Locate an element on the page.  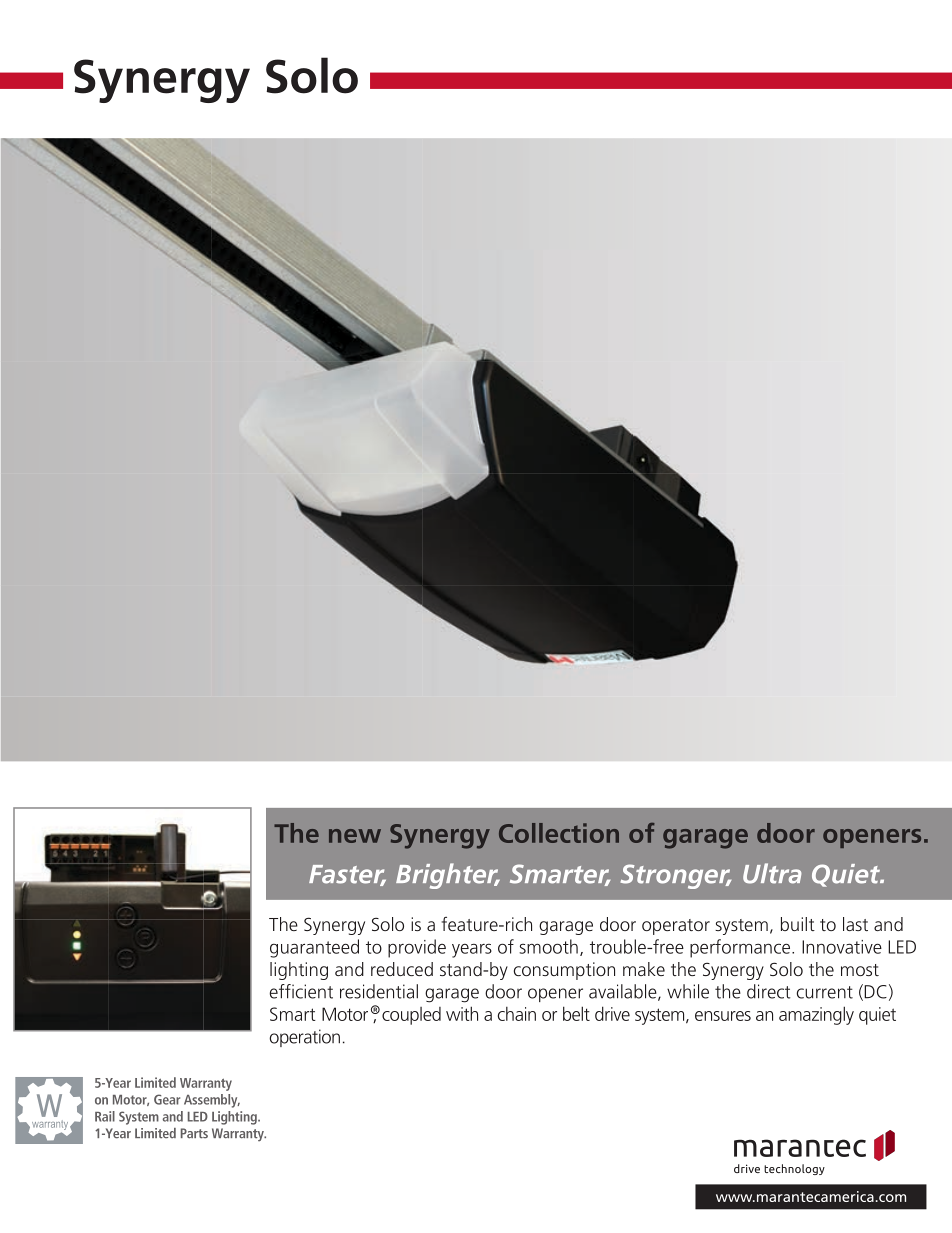
years is located at coordinates (472, 950).
